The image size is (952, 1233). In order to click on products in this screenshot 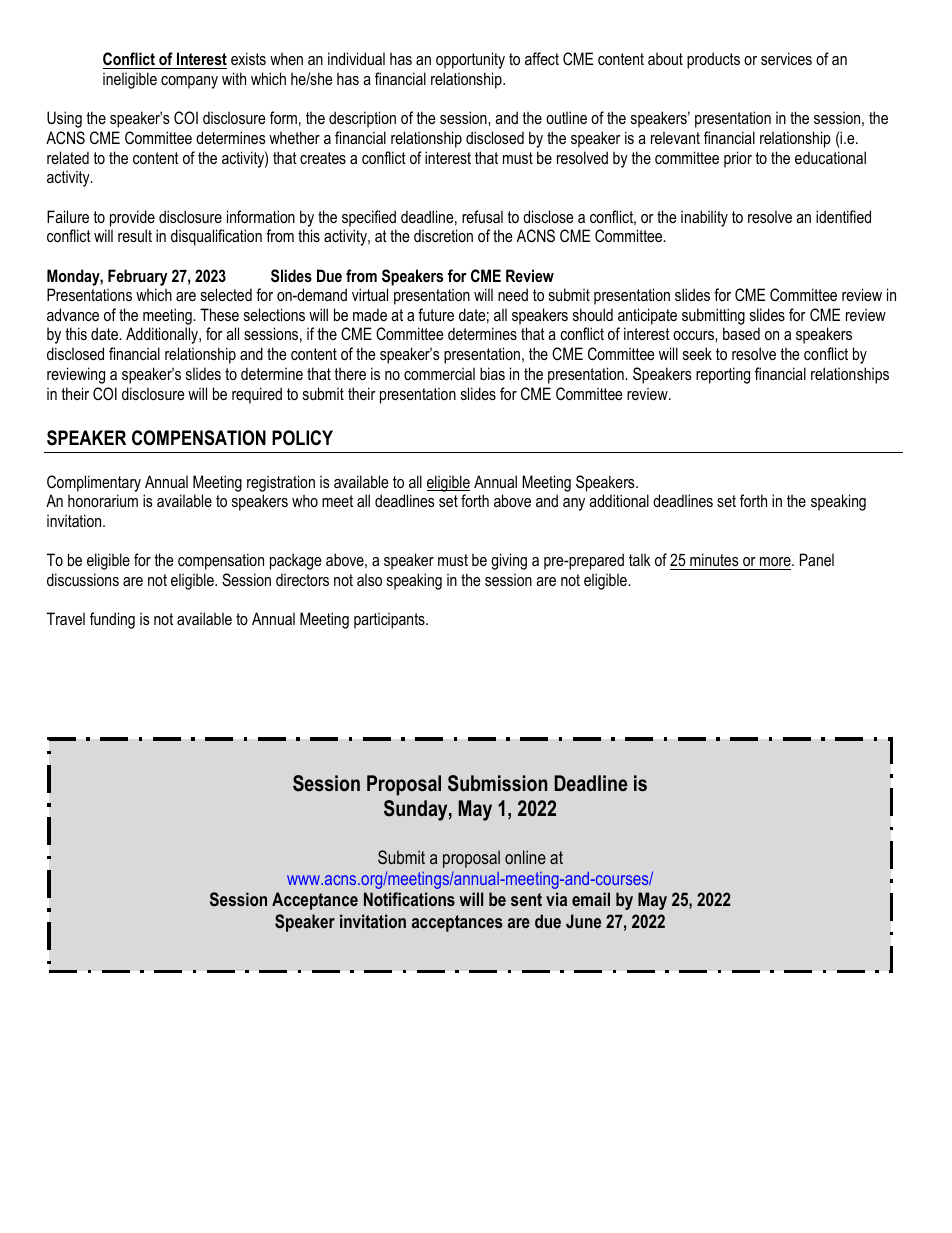, I will do `click(713, 60)`.
